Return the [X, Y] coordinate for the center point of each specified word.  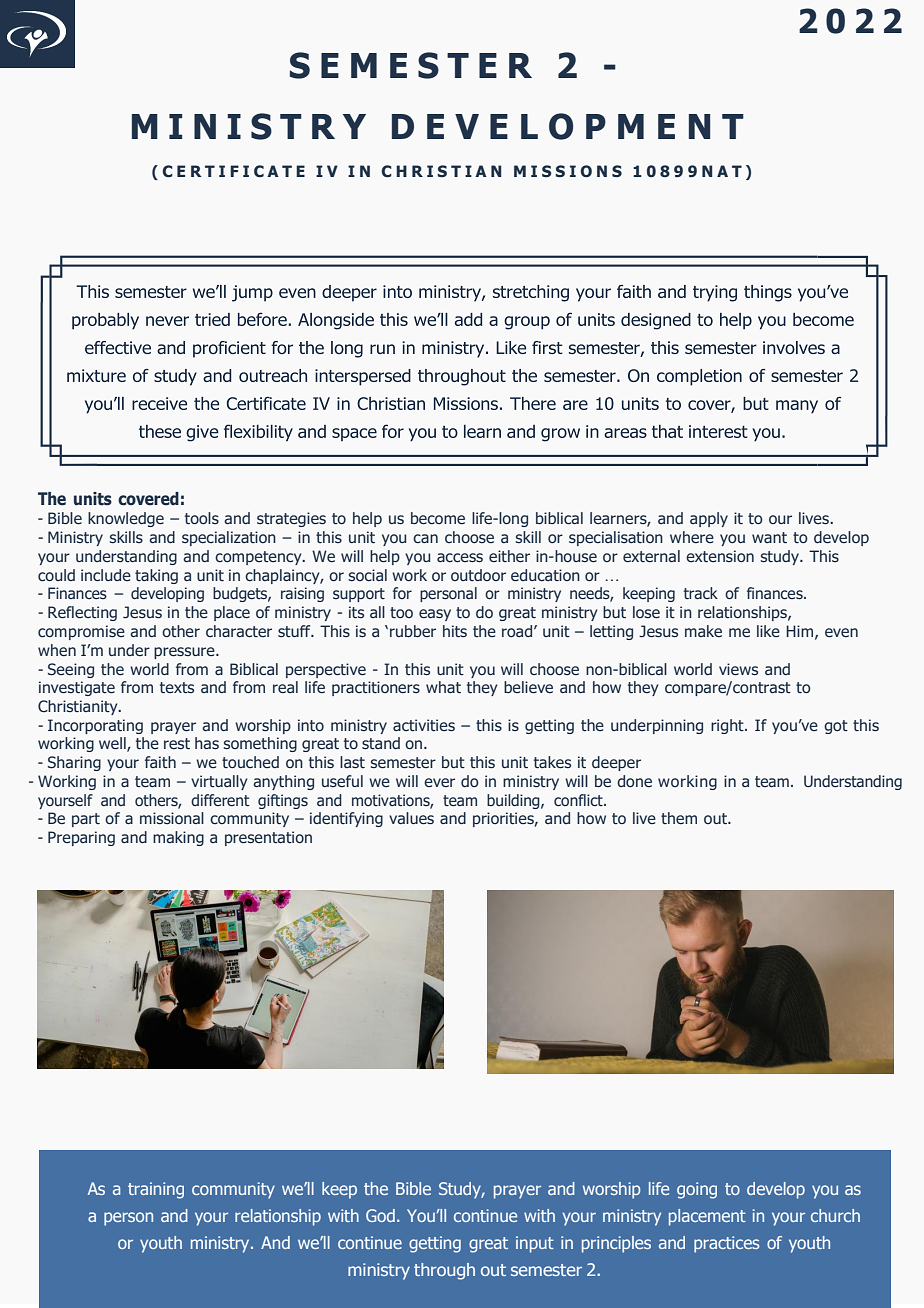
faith [160, 762]
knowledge [126, 519]
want [769, 537]
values [411, 818]
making [178, 838]
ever [439, 782]
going [697, 1190]
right [728, 726]
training [156, 1190]
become [438, 518]
